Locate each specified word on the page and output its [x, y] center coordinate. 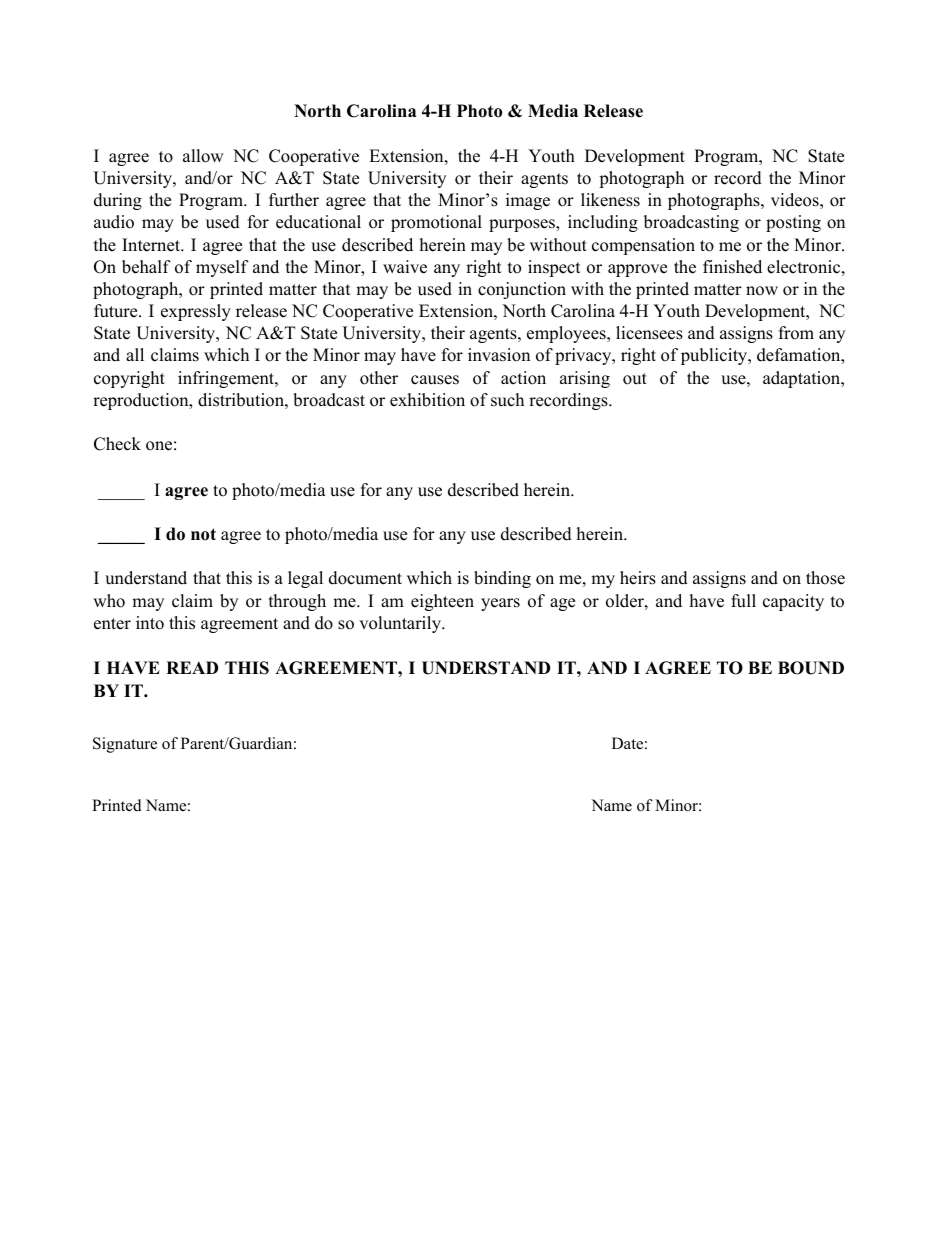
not [203, 534]
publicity [715, 356]
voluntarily [401, 624]
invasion [499, 355]
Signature [125, 745]
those [825, 578]
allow [203, 156]
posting [793, 223]
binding [502, 579]
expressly [196, 312]
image [528, 201]
